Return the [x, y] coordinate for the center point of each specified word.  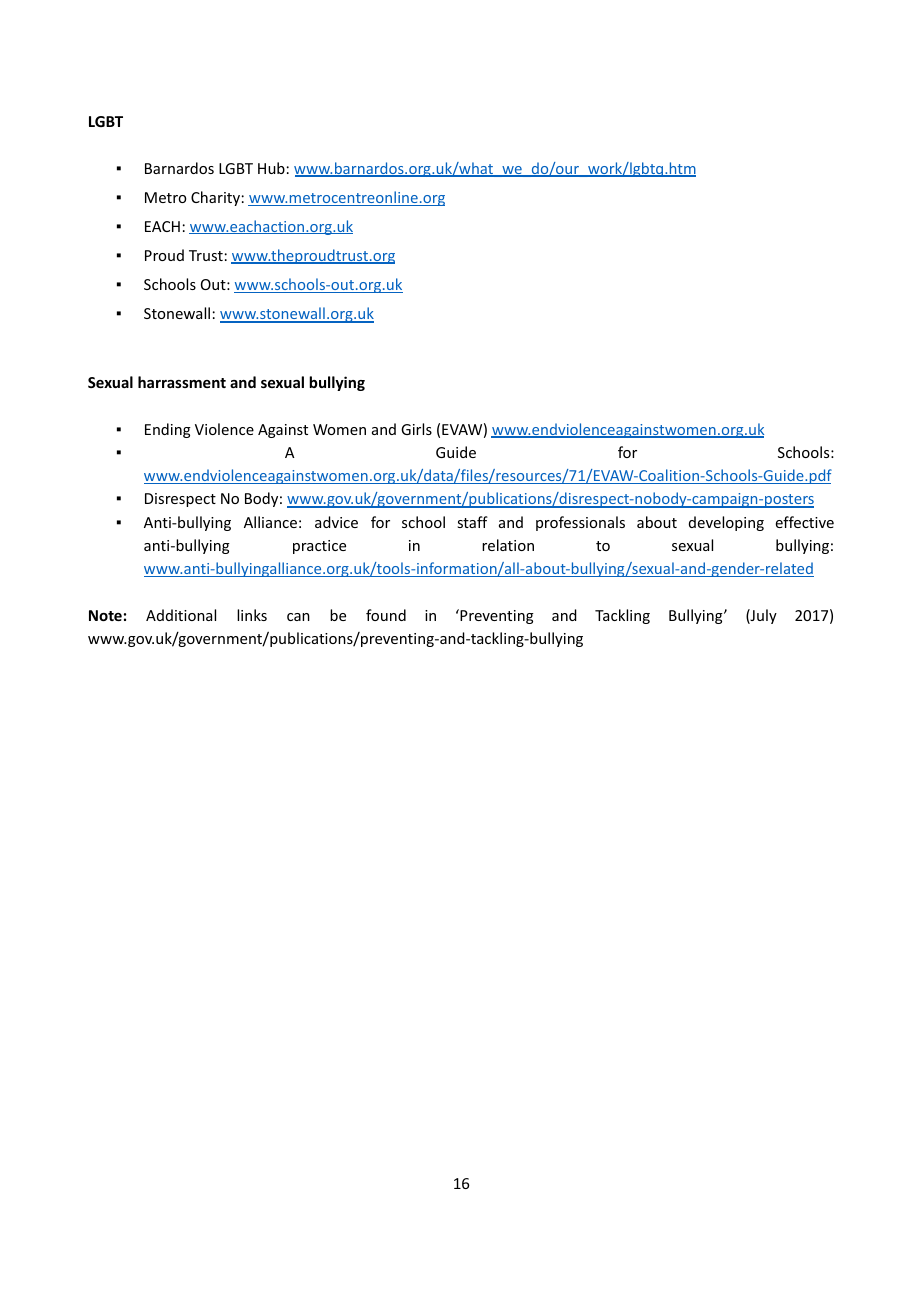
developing [726, 523]
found [386, 615]
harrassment [182, 382]
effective [805, 522]
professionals [580, 523]
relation [508, 545]
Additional [181, 615]
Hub [271, 168]
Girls [416, 429]
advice [336, 522]
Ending [168, 430]
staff [472, 522]
